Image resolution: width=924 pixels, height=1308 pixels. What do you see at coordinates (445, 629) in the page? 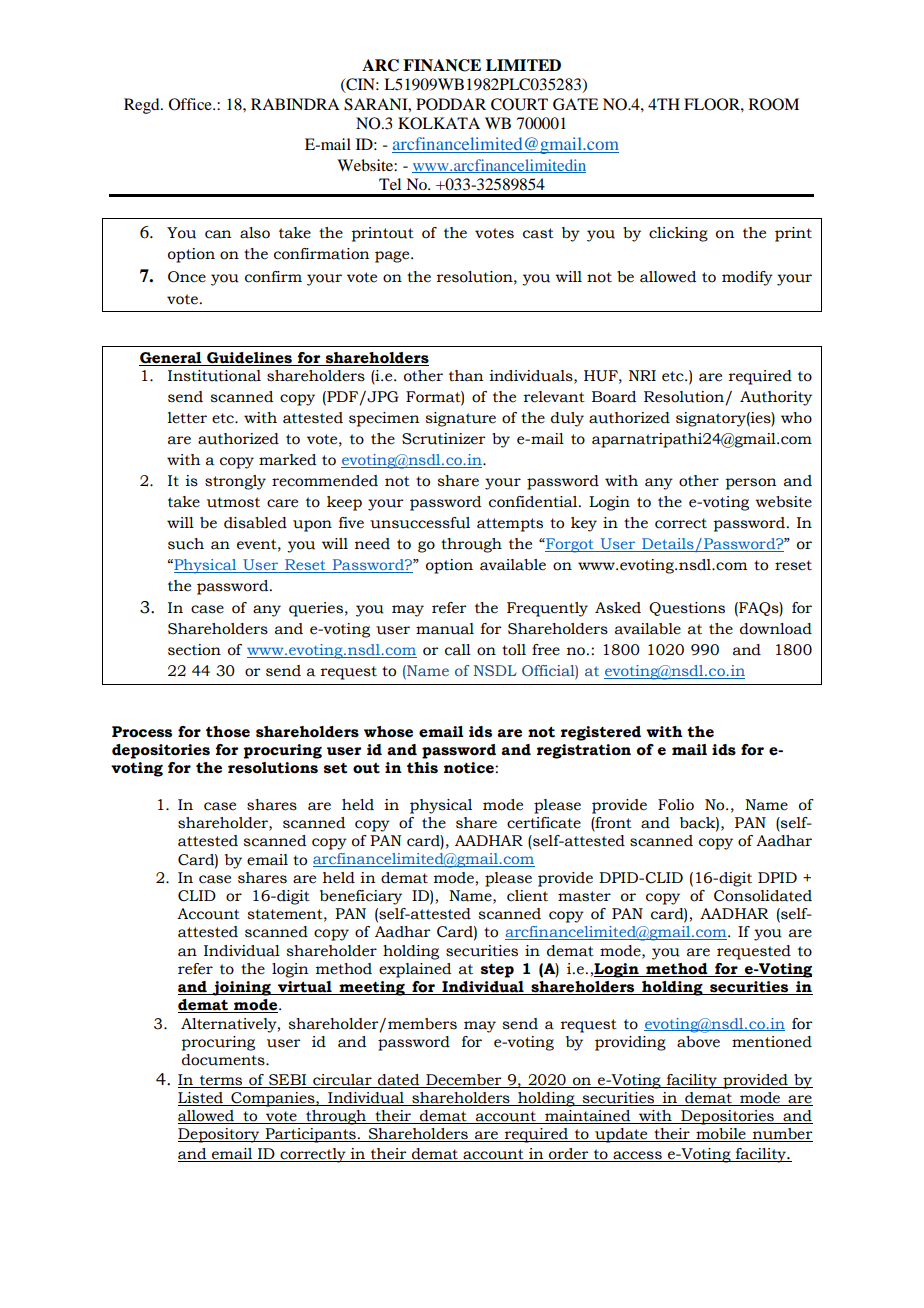
I see `manual` at bounding box center [445, 629].
